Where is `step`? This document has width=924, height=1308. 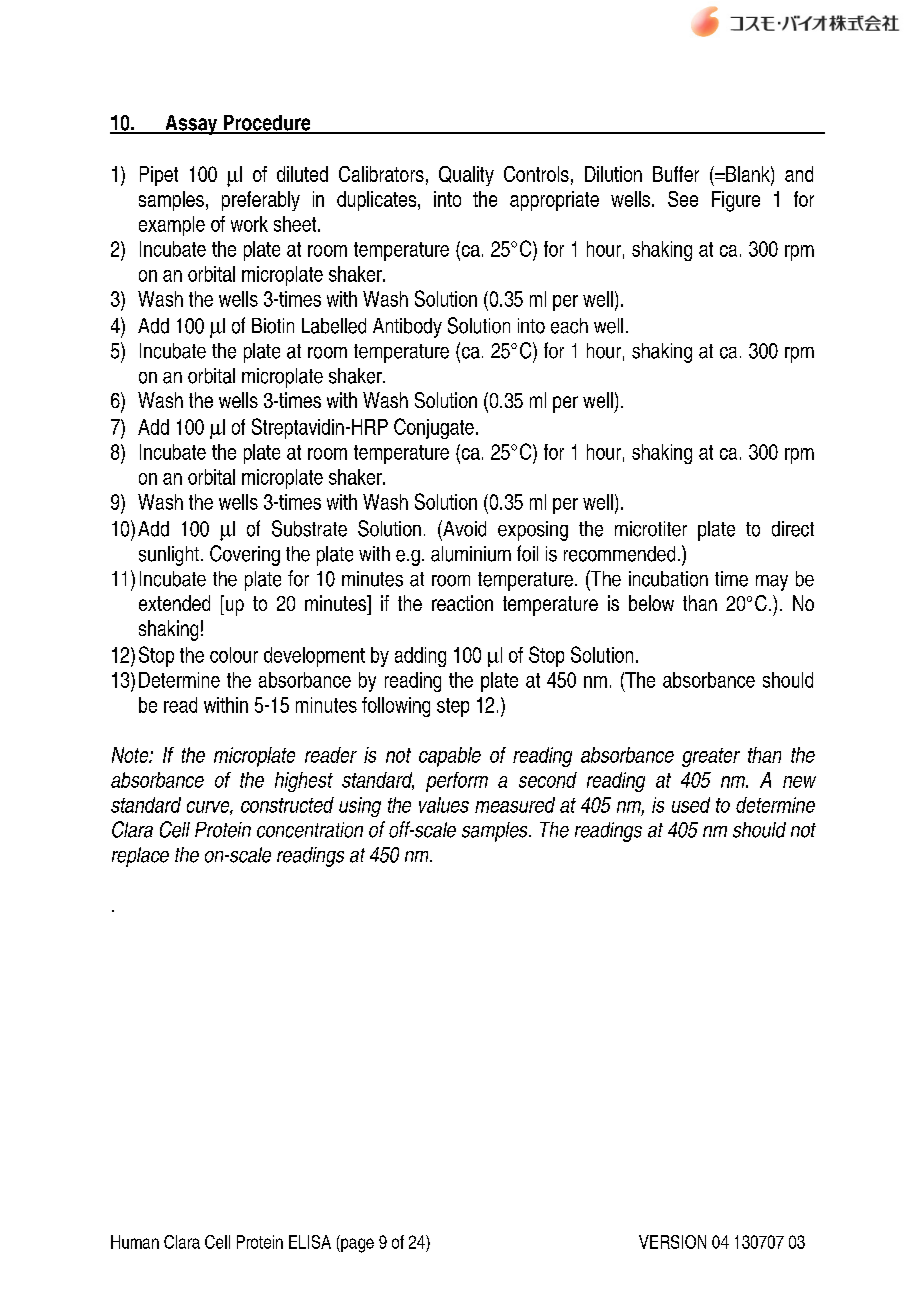 step is located at coordinates (453, 707).
